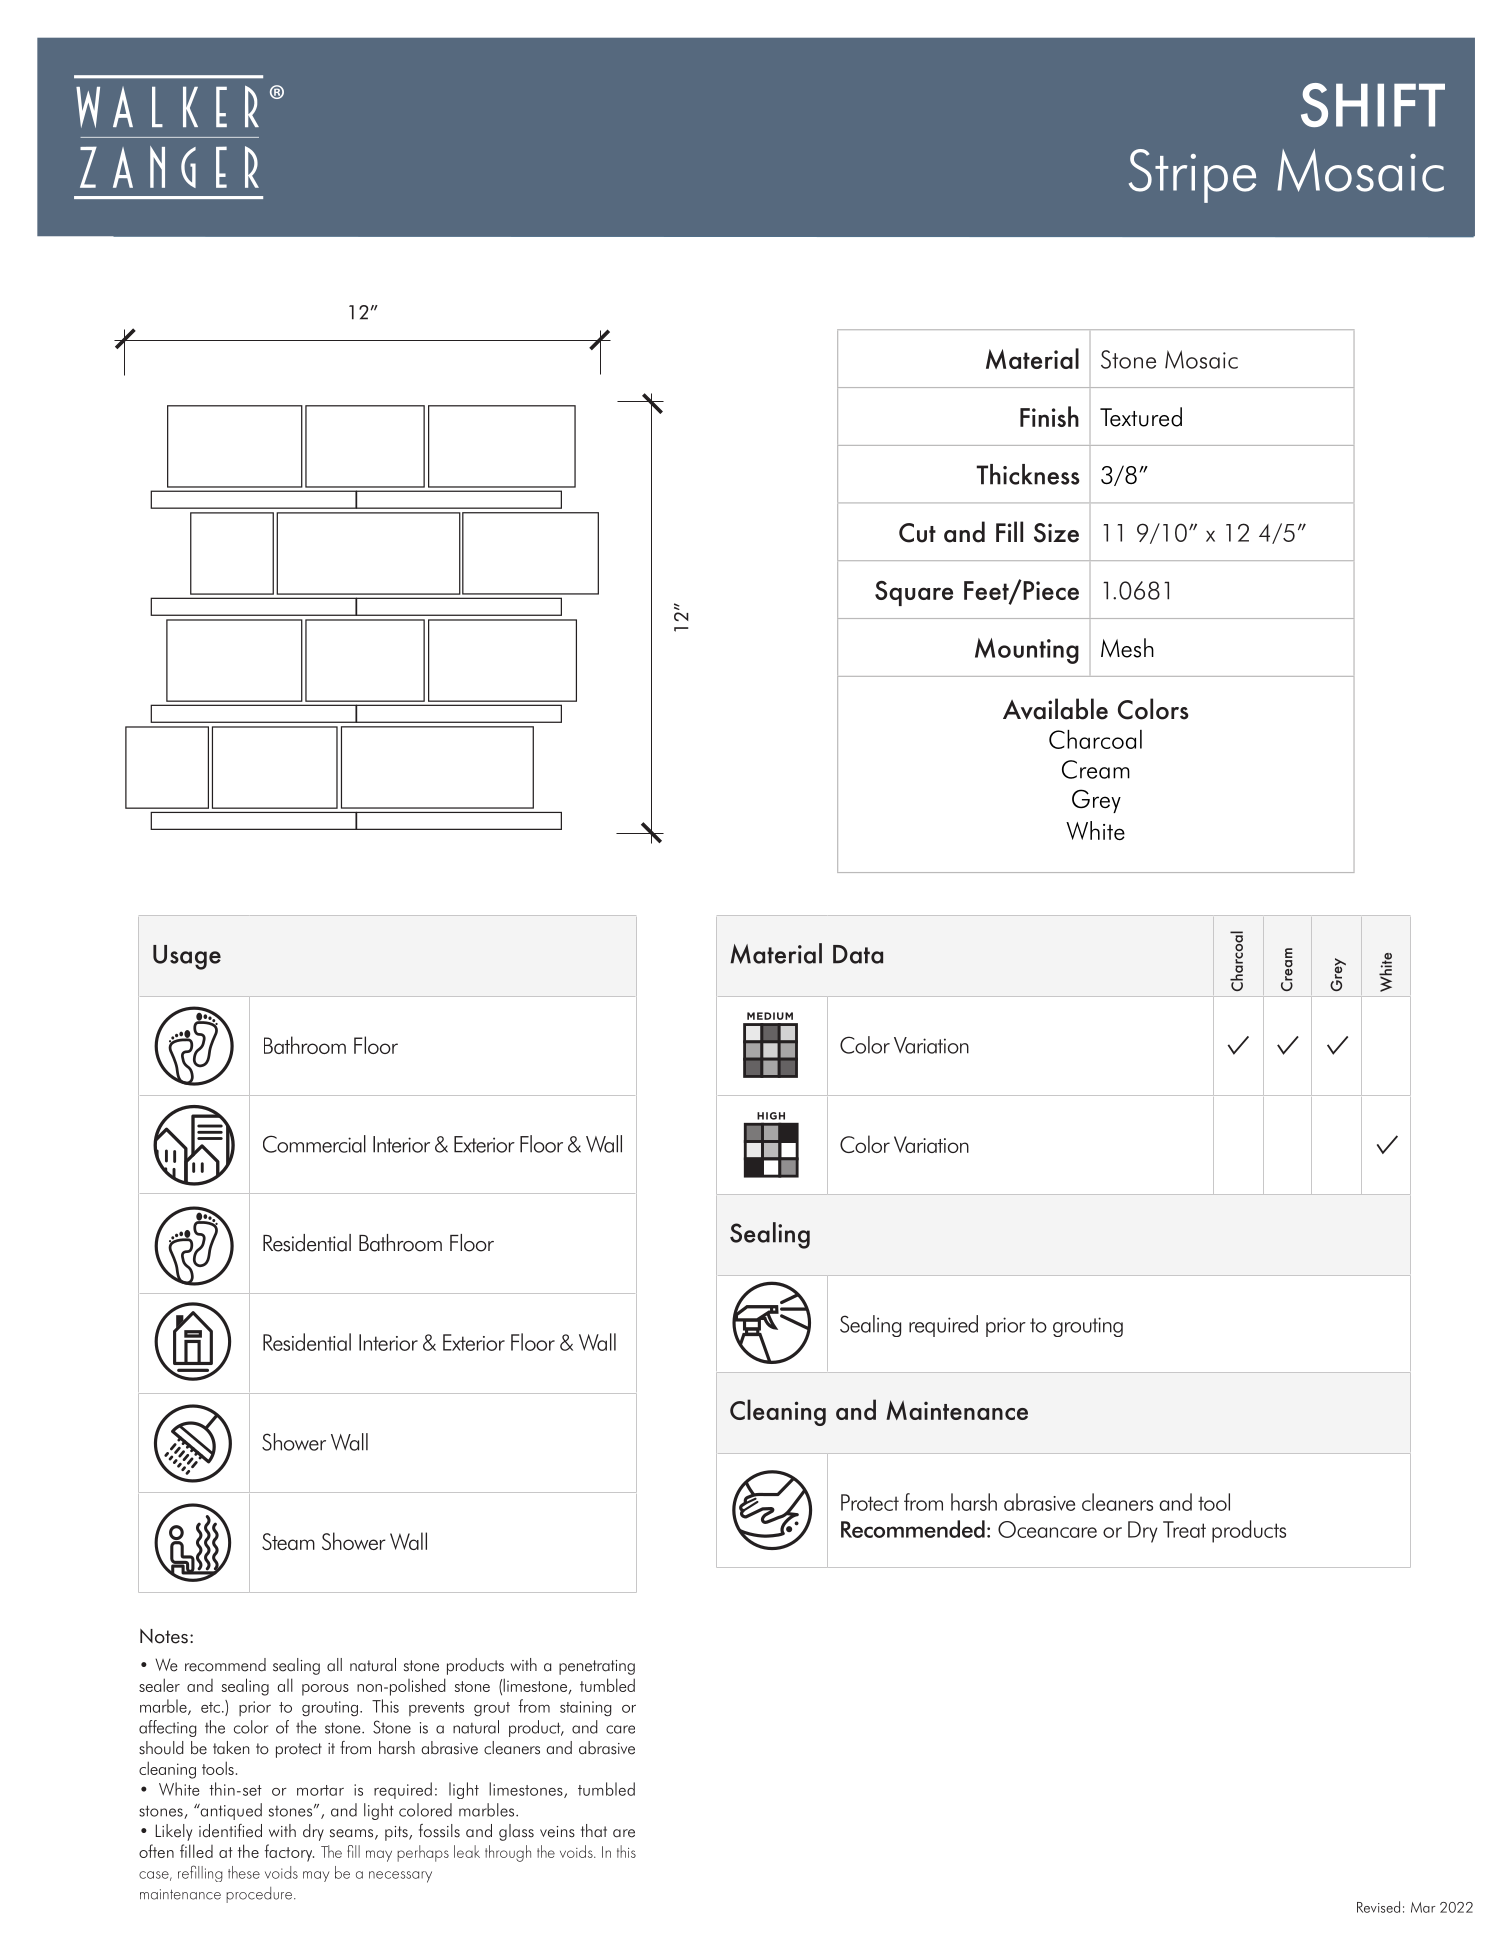 This screenshot has height=1955, width=1511. I want to click on Cut, so click(917, 533).
